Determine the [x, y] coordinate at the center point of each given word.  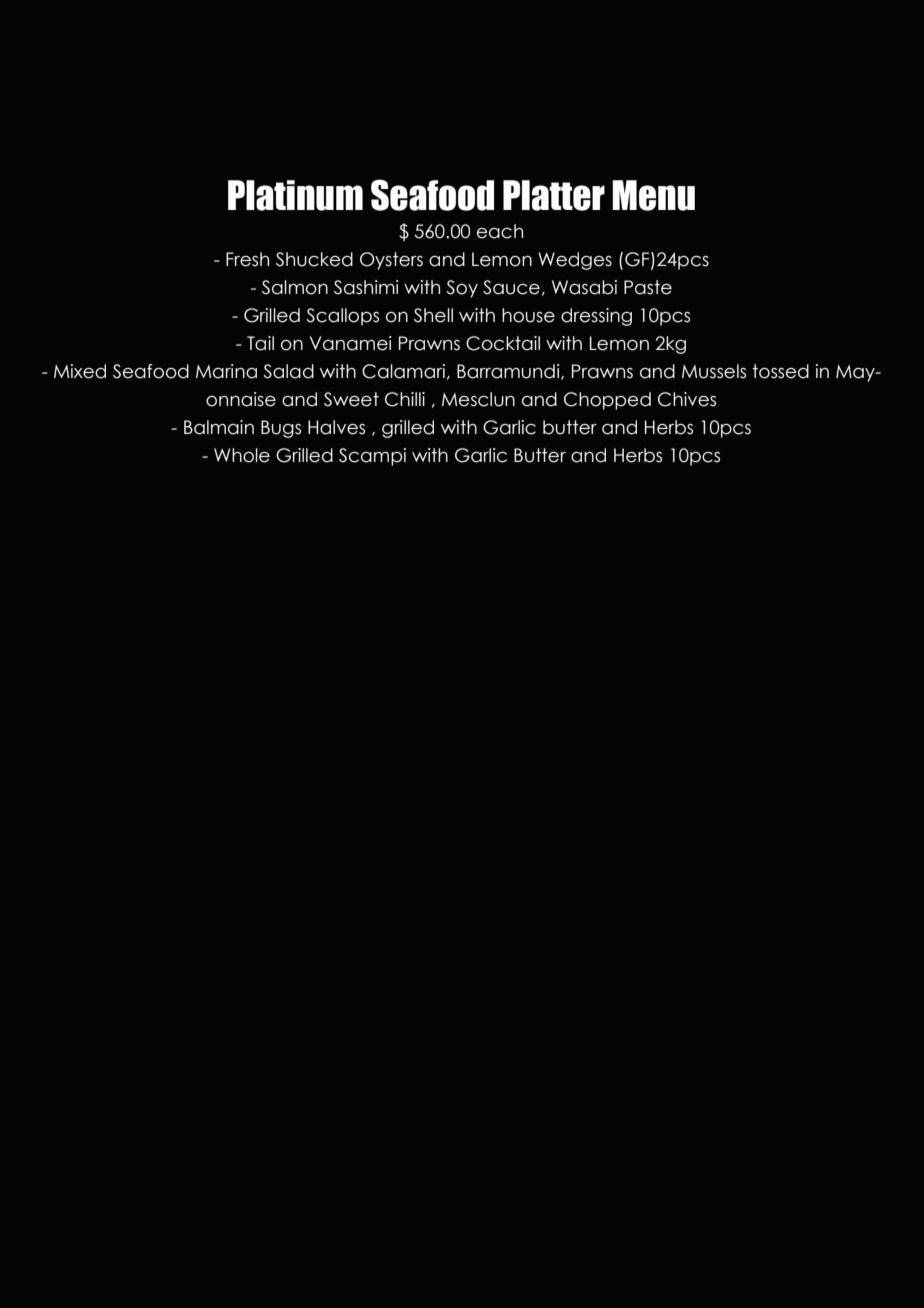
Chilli [405, 399]
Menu [653, 195]
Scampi [372, 457]
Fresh [247, 259]
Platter [554, 195]
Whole [242, 455]
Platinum [295, 195]
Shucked [314, 259]
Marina [226, 371]
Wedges [575, 261]
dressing [596, 317]
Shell [433, 315]
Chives [687, 399]
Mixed [80, 371]
